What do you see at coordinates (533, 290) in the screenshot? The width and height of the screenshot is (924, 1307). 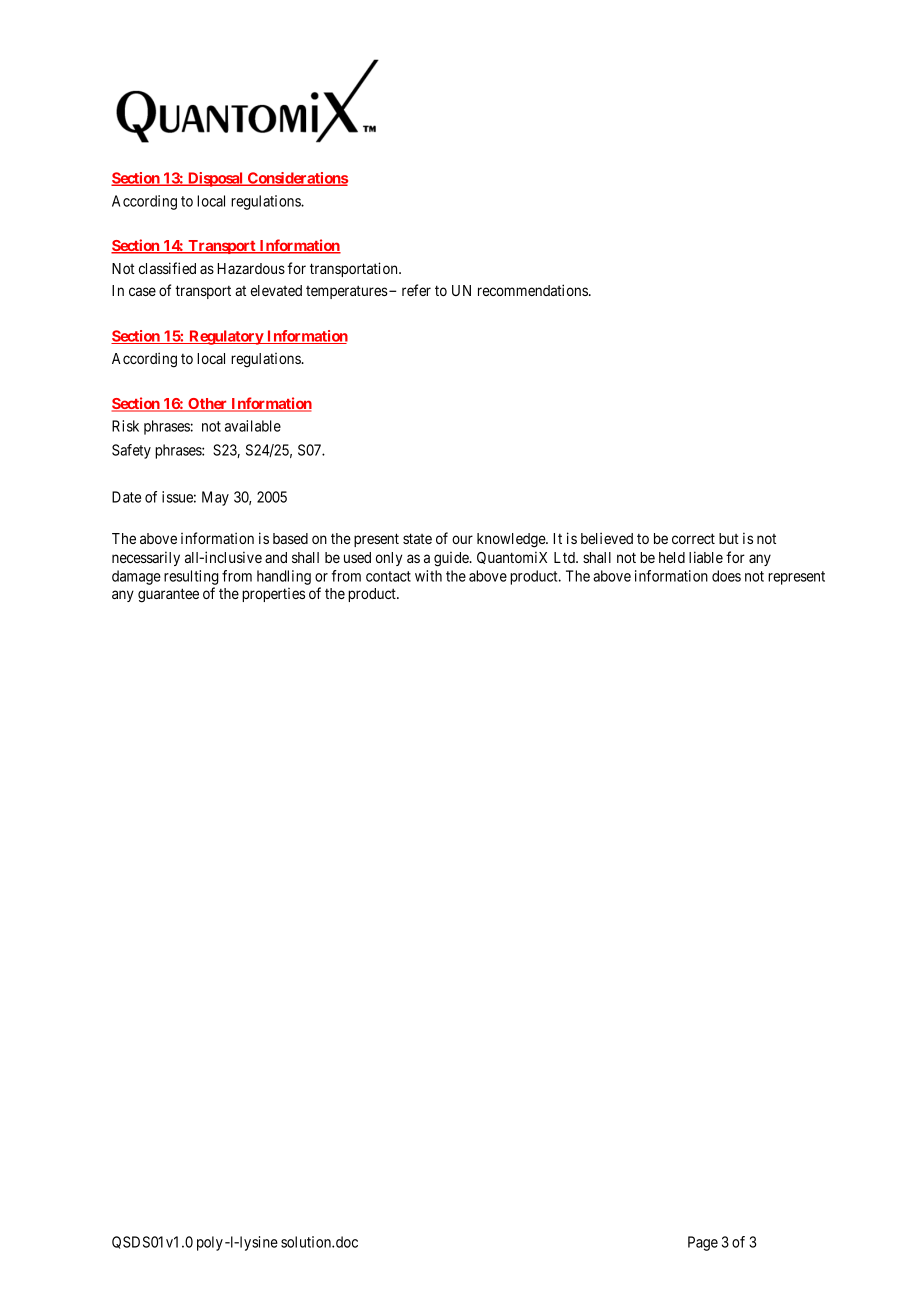 I see `recommendations` at bounding box center [533, 290].
